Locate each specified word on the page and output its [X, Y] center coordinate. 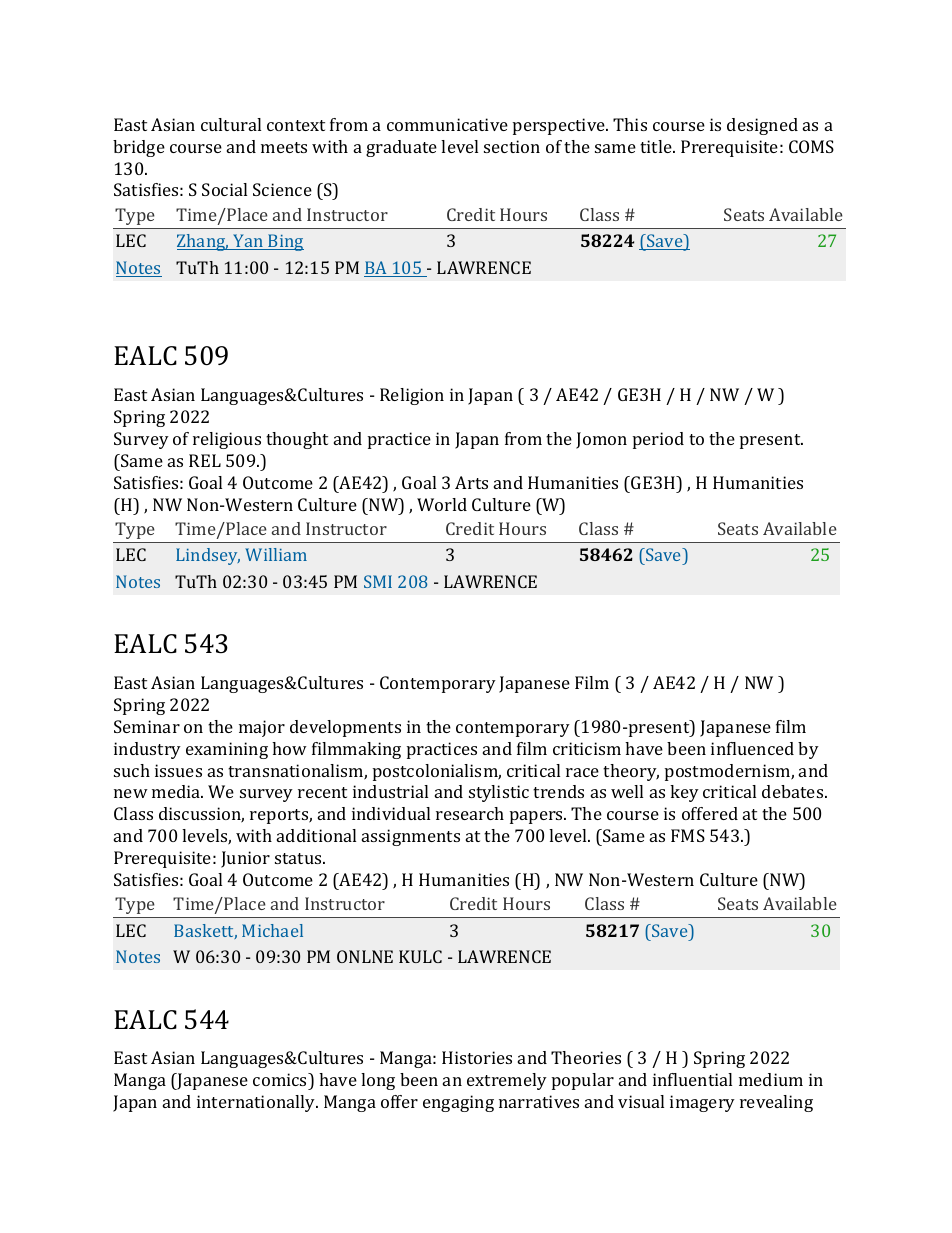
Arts [471, 482]
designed [762, 126]
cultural [231, 124]
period [658, 440]
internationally [257, 1103]
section [512, 146]
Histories [477, 1057]
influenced [752, 748]
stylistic [499, 793]
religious [227, 440]
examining [227, 750]
